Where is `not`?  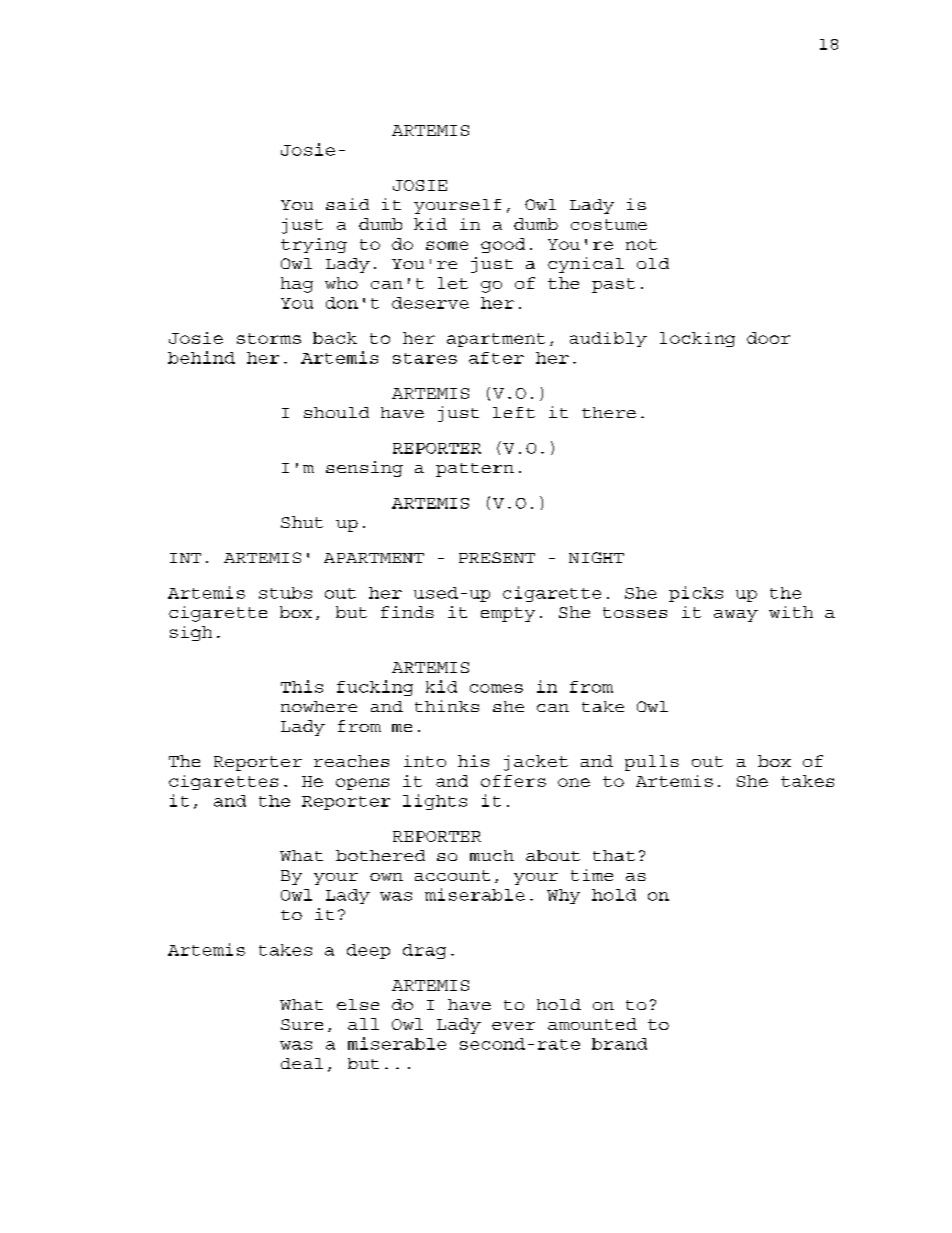 not is located at coordinates (641, 244).
